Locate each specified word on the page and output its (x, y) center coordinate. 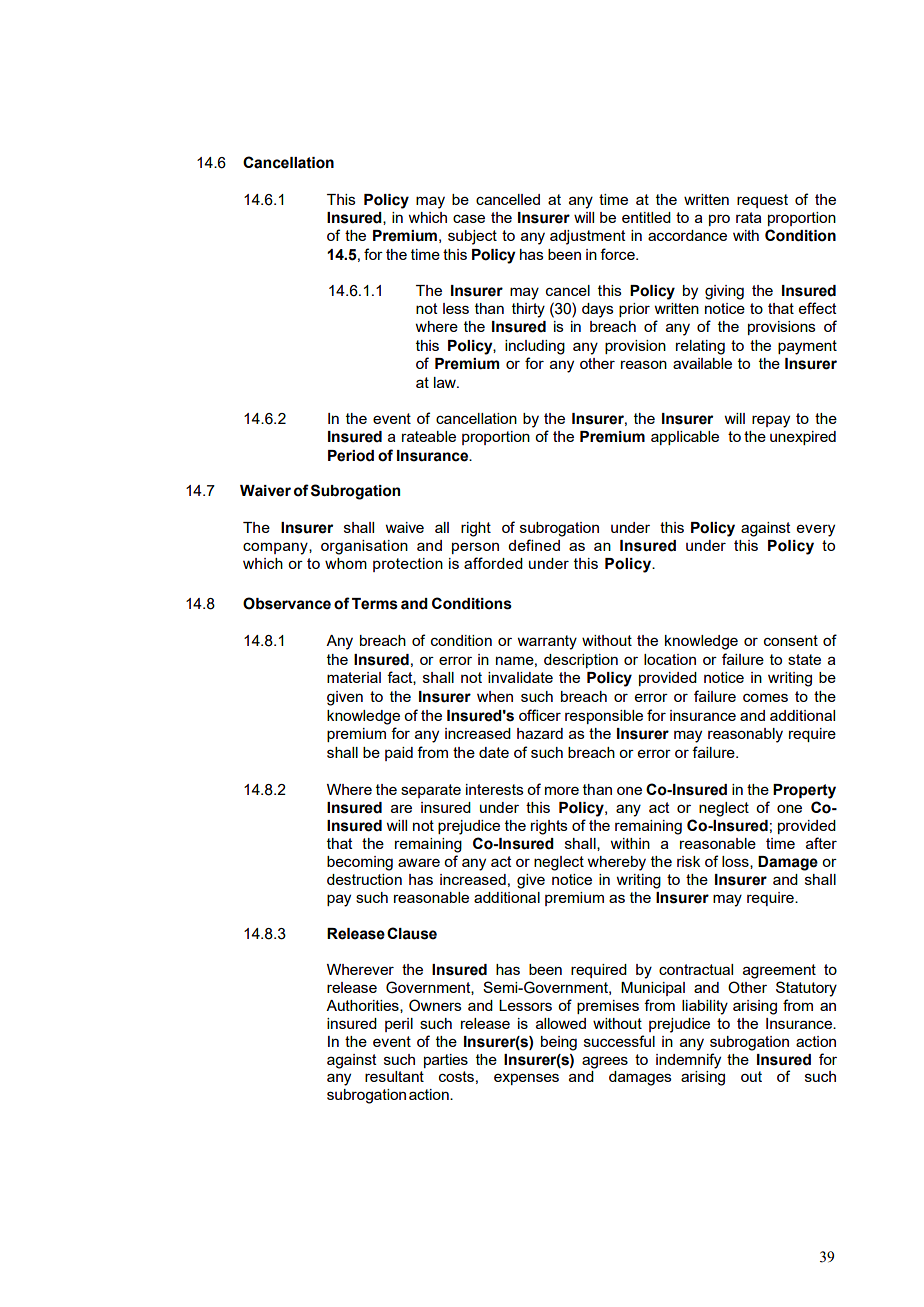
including (535, 347)
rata (748, 217)
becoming (360, 863)
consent (791, 640)
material (354, 677)
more (562, 790)
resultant (394, 1076)
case (469, 218)
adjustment (588, 237)
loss (736, 862)
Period (351, 456)
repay (771, 421)
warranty (547, 642)
